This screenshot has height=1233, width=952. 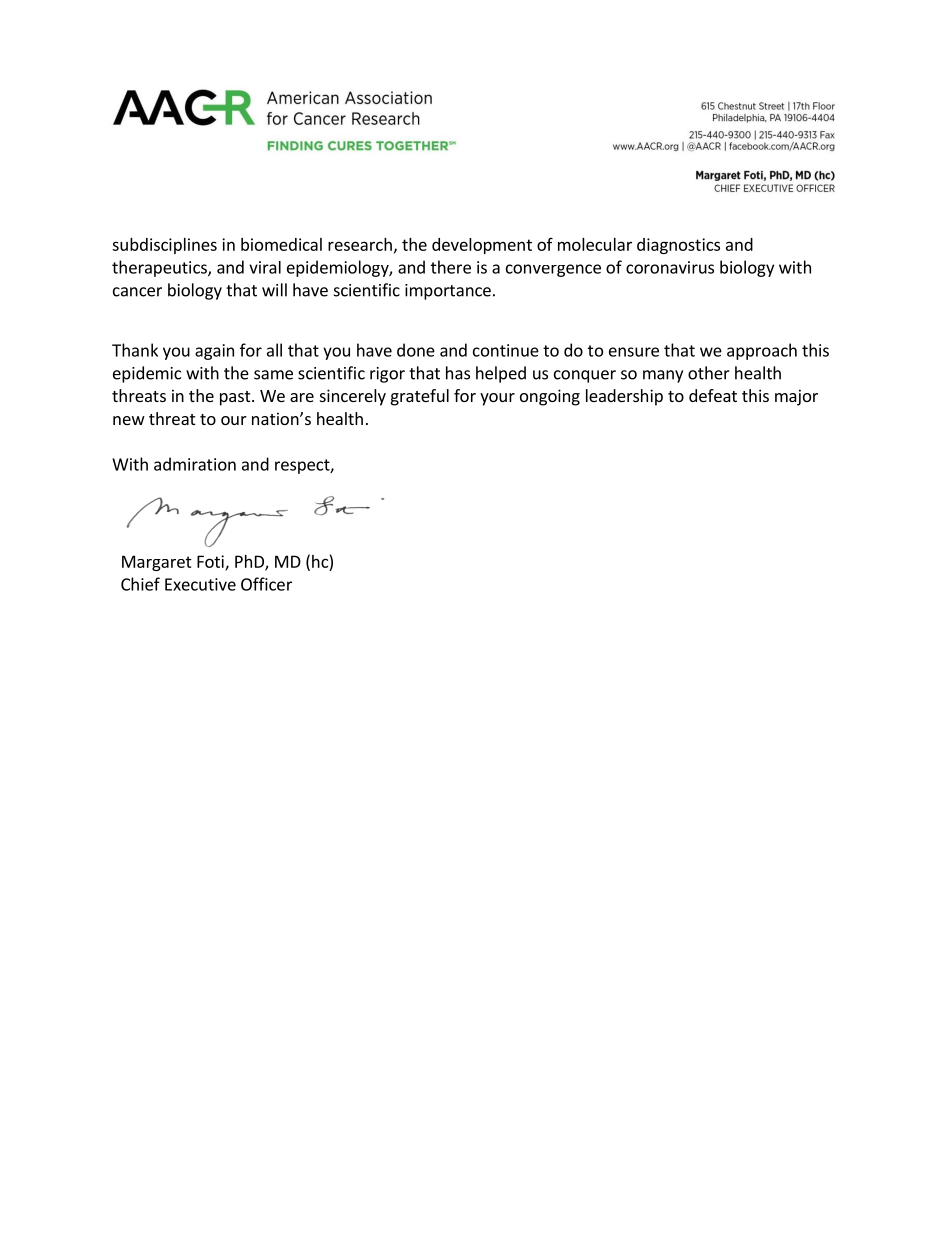 What do you see at coordinates (160, 268) in the screenshot?
I see `therapeutics` at bounding box center [160, 268].
